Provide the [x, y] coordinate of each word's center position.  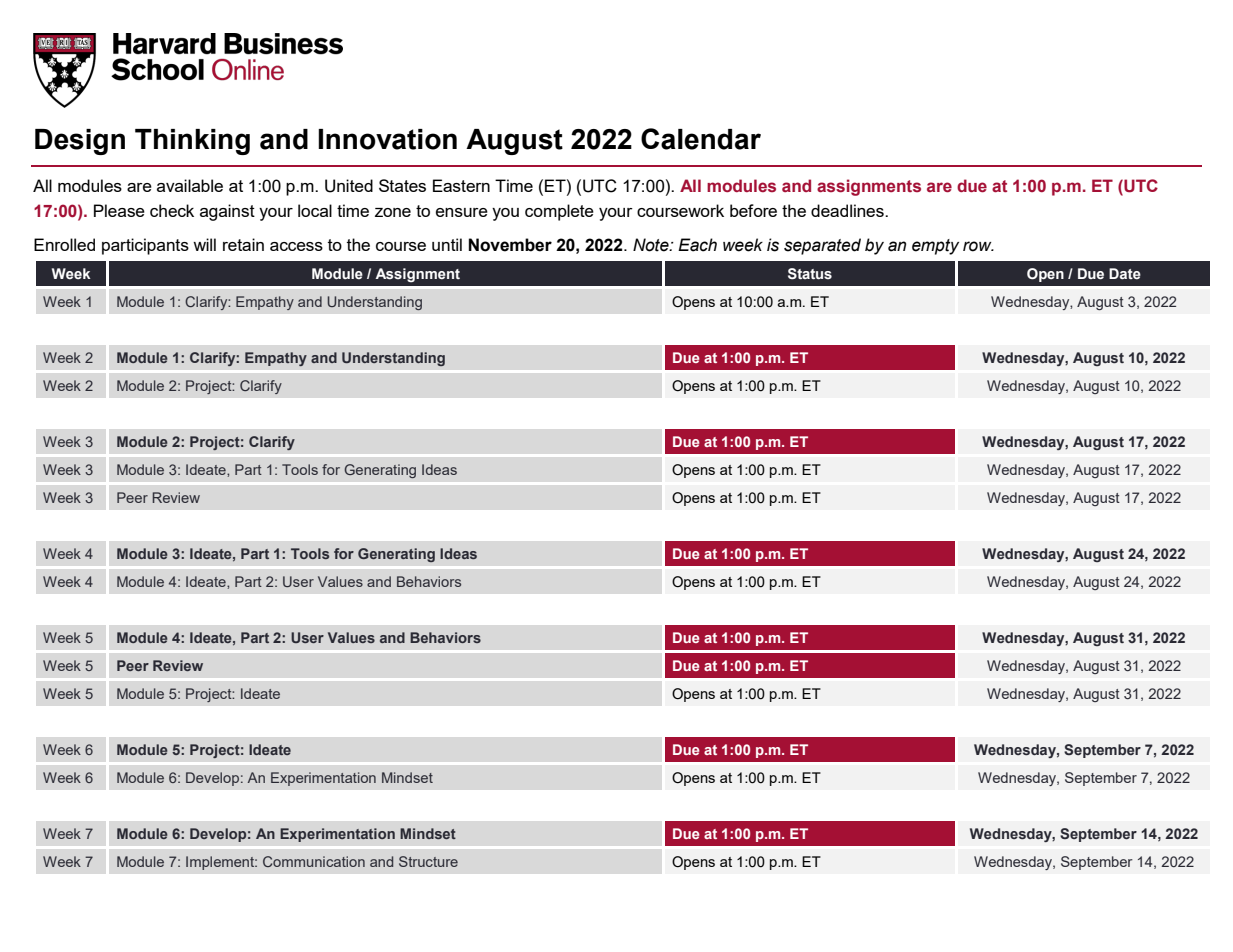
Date [1125, 273]
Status [810, 274]
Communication [314, 861]
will [204, 244]
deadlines [848, 210]
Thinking [192, 142]
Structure [428, 861]
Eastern [461, 185]
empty [935, 247]
